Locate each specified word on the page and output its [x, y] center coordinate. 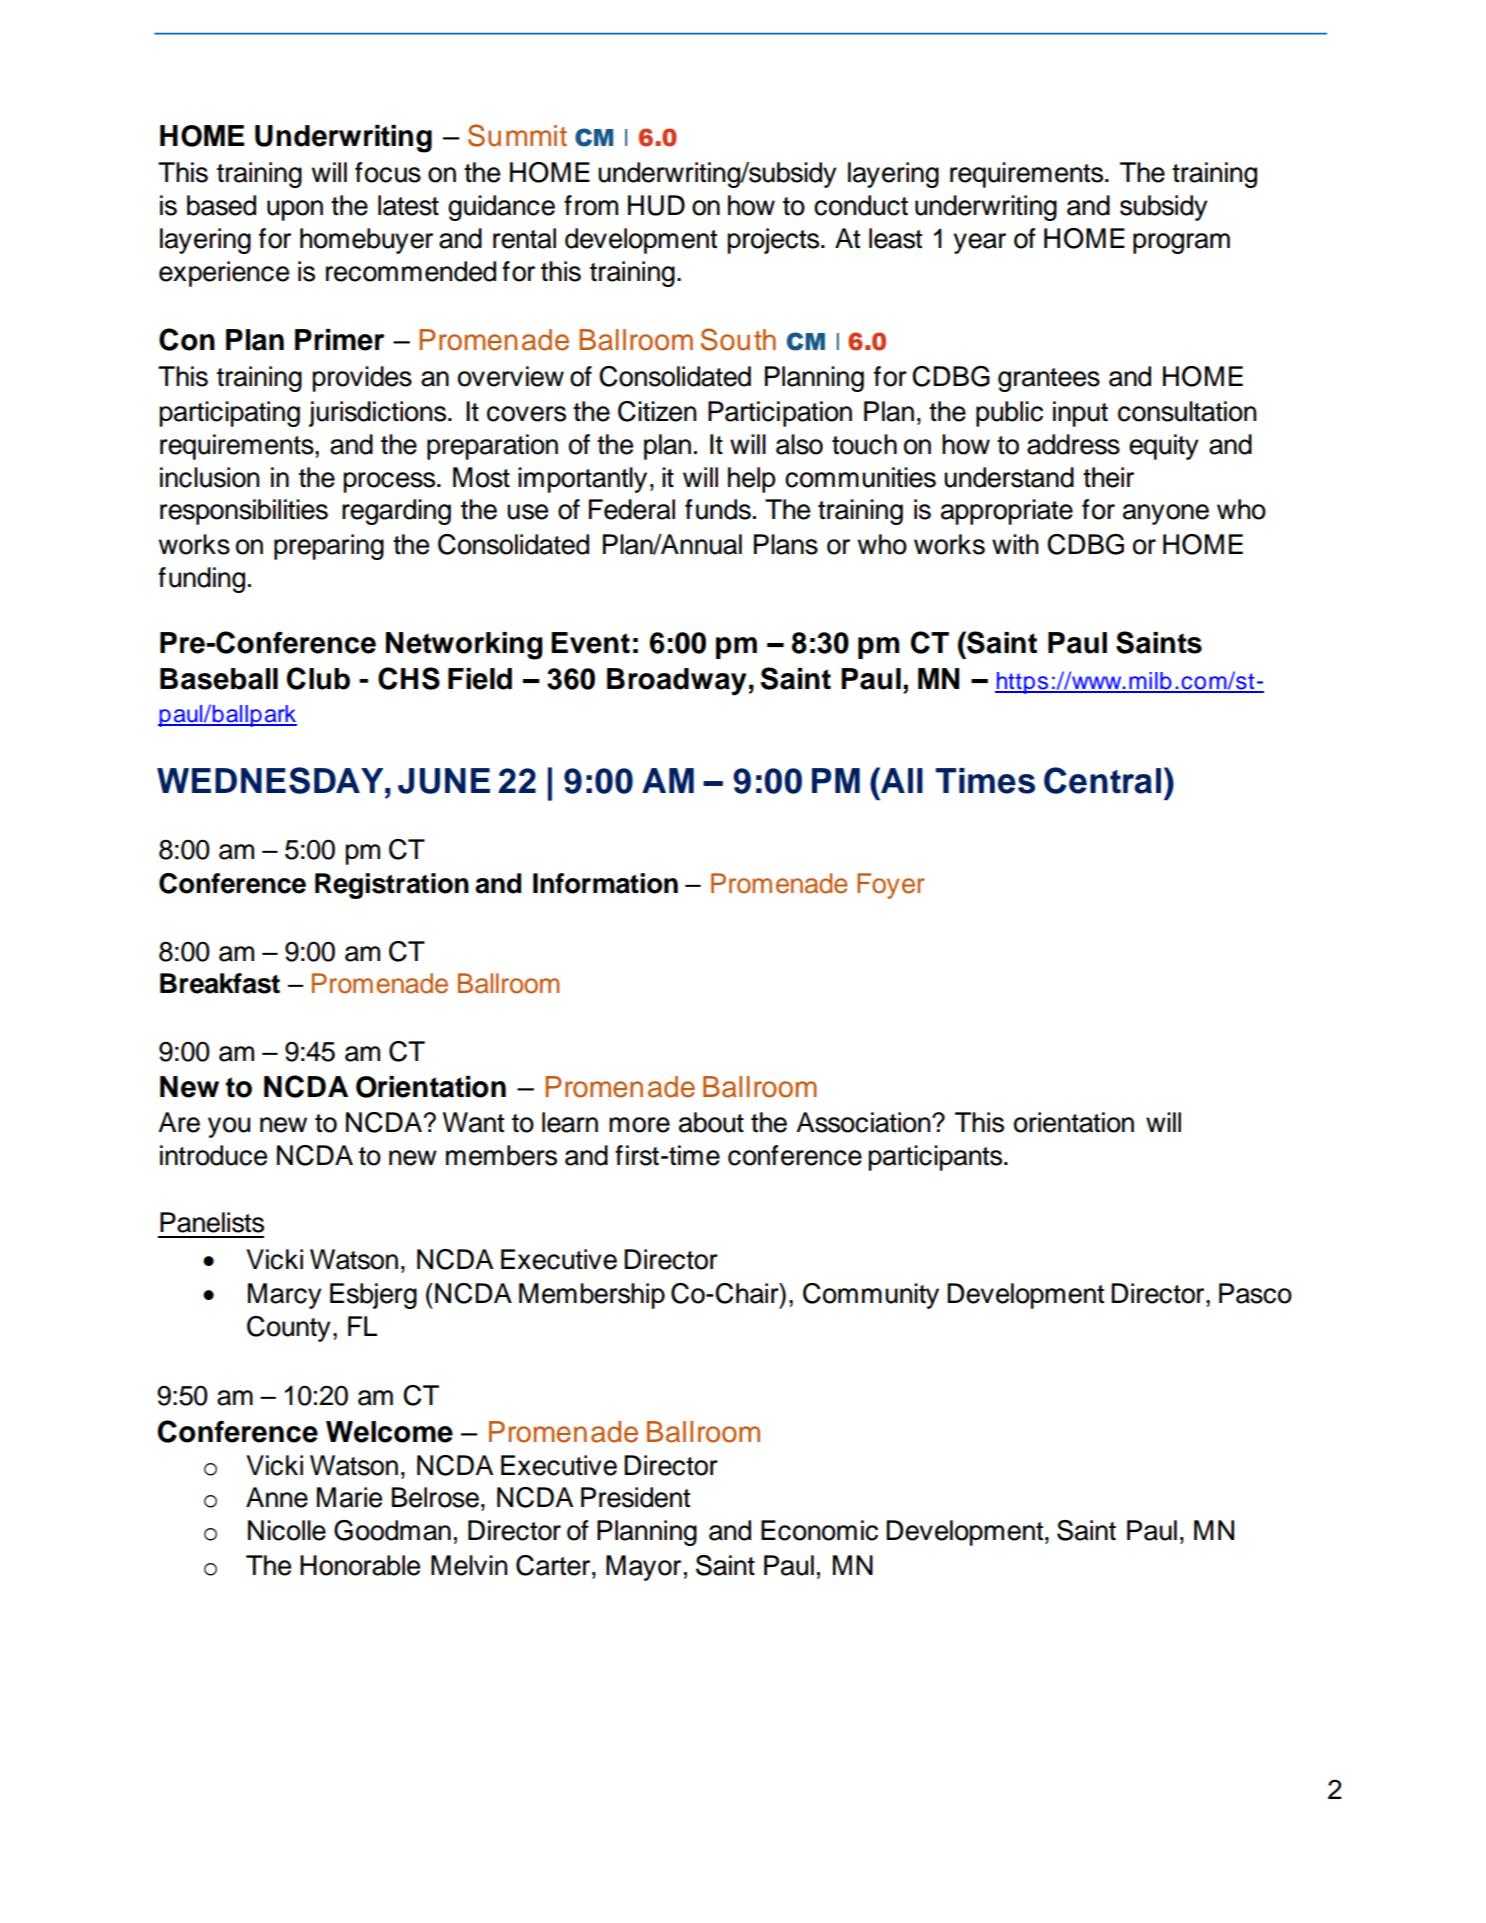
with [1015, 544]
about [711, 1122]
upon [295, 210]
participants [937, 1158]
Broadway [676, 682]
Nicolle [287, 1530]
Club [318, 678]
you [229, 1127]
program [1181, 243]
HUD [656, 205]
